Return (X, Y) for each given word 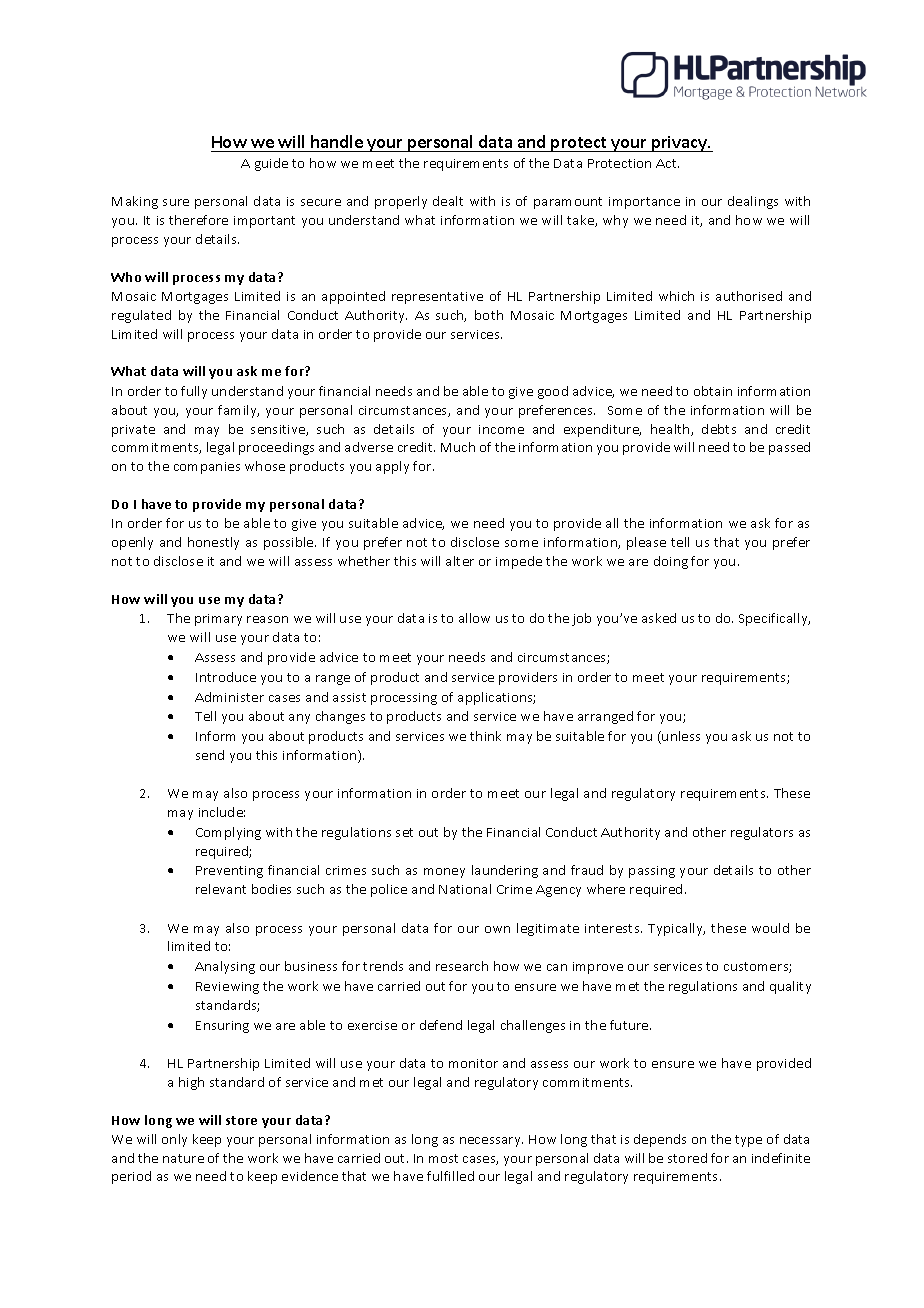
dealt (448, 201)
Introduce (226, 677)
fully (194, 392)
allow (474, 618)
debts (719, 429)
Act (667, 163)
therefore (198, 220)
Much (458, 447)
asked (659, 618)
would (770, 928)
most (443, 1158)
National (465, 889)
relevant (221, 889)
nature (183, 1158)
